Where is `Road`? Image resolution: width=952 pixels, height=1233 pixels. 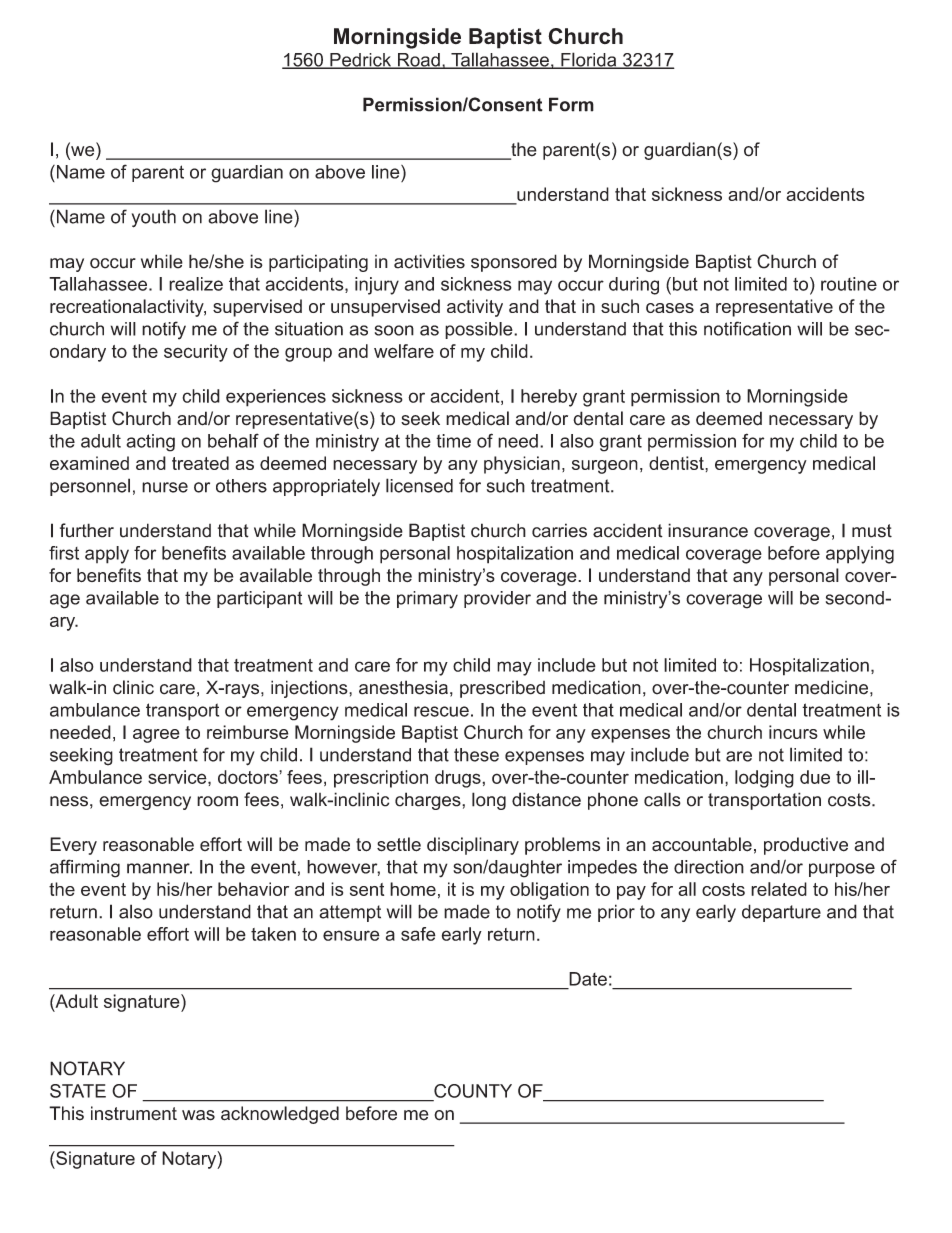
Road is located at coordinates (418, 61).
